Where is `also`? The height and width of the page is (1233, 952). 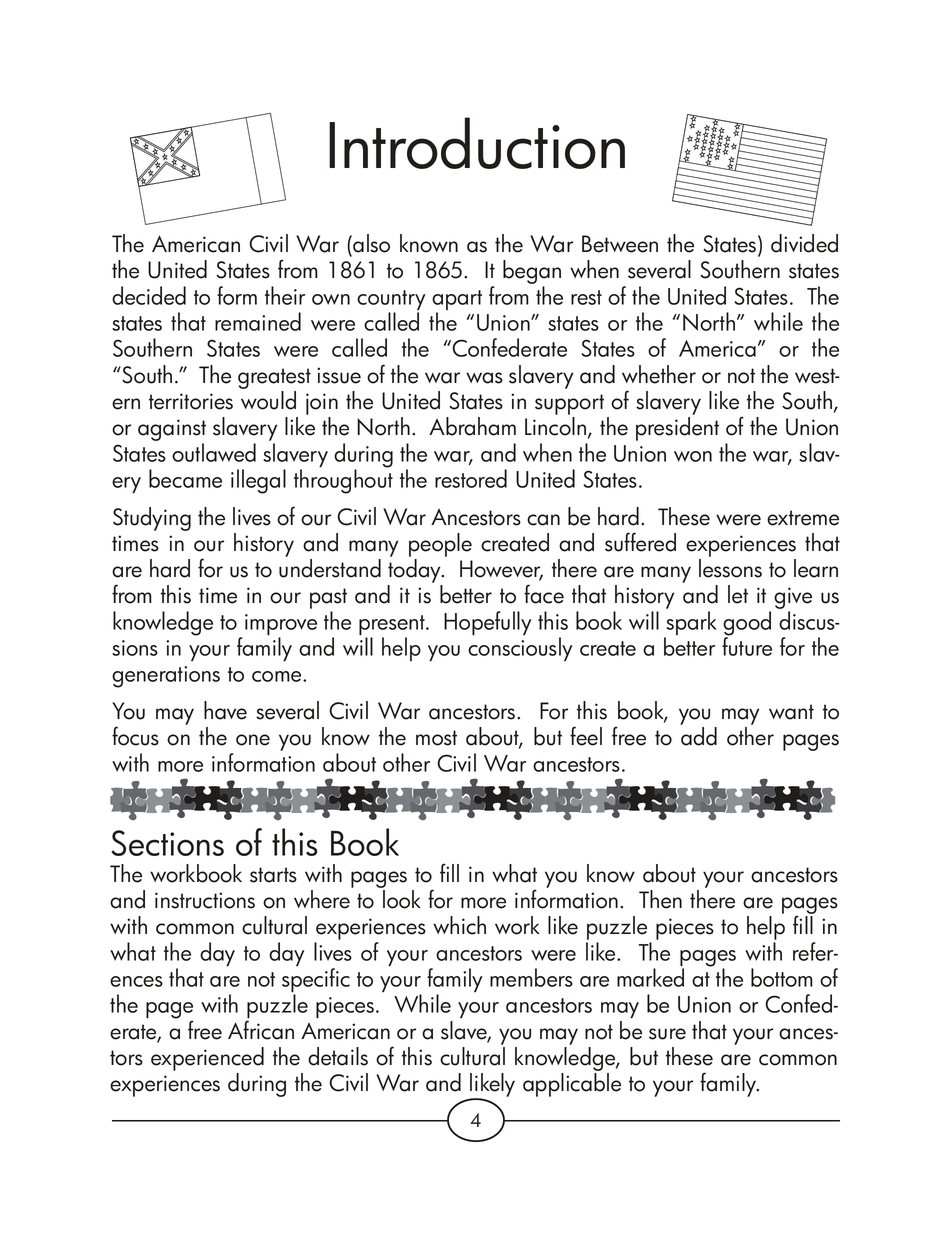
also is located at coordinates (370, 243).
